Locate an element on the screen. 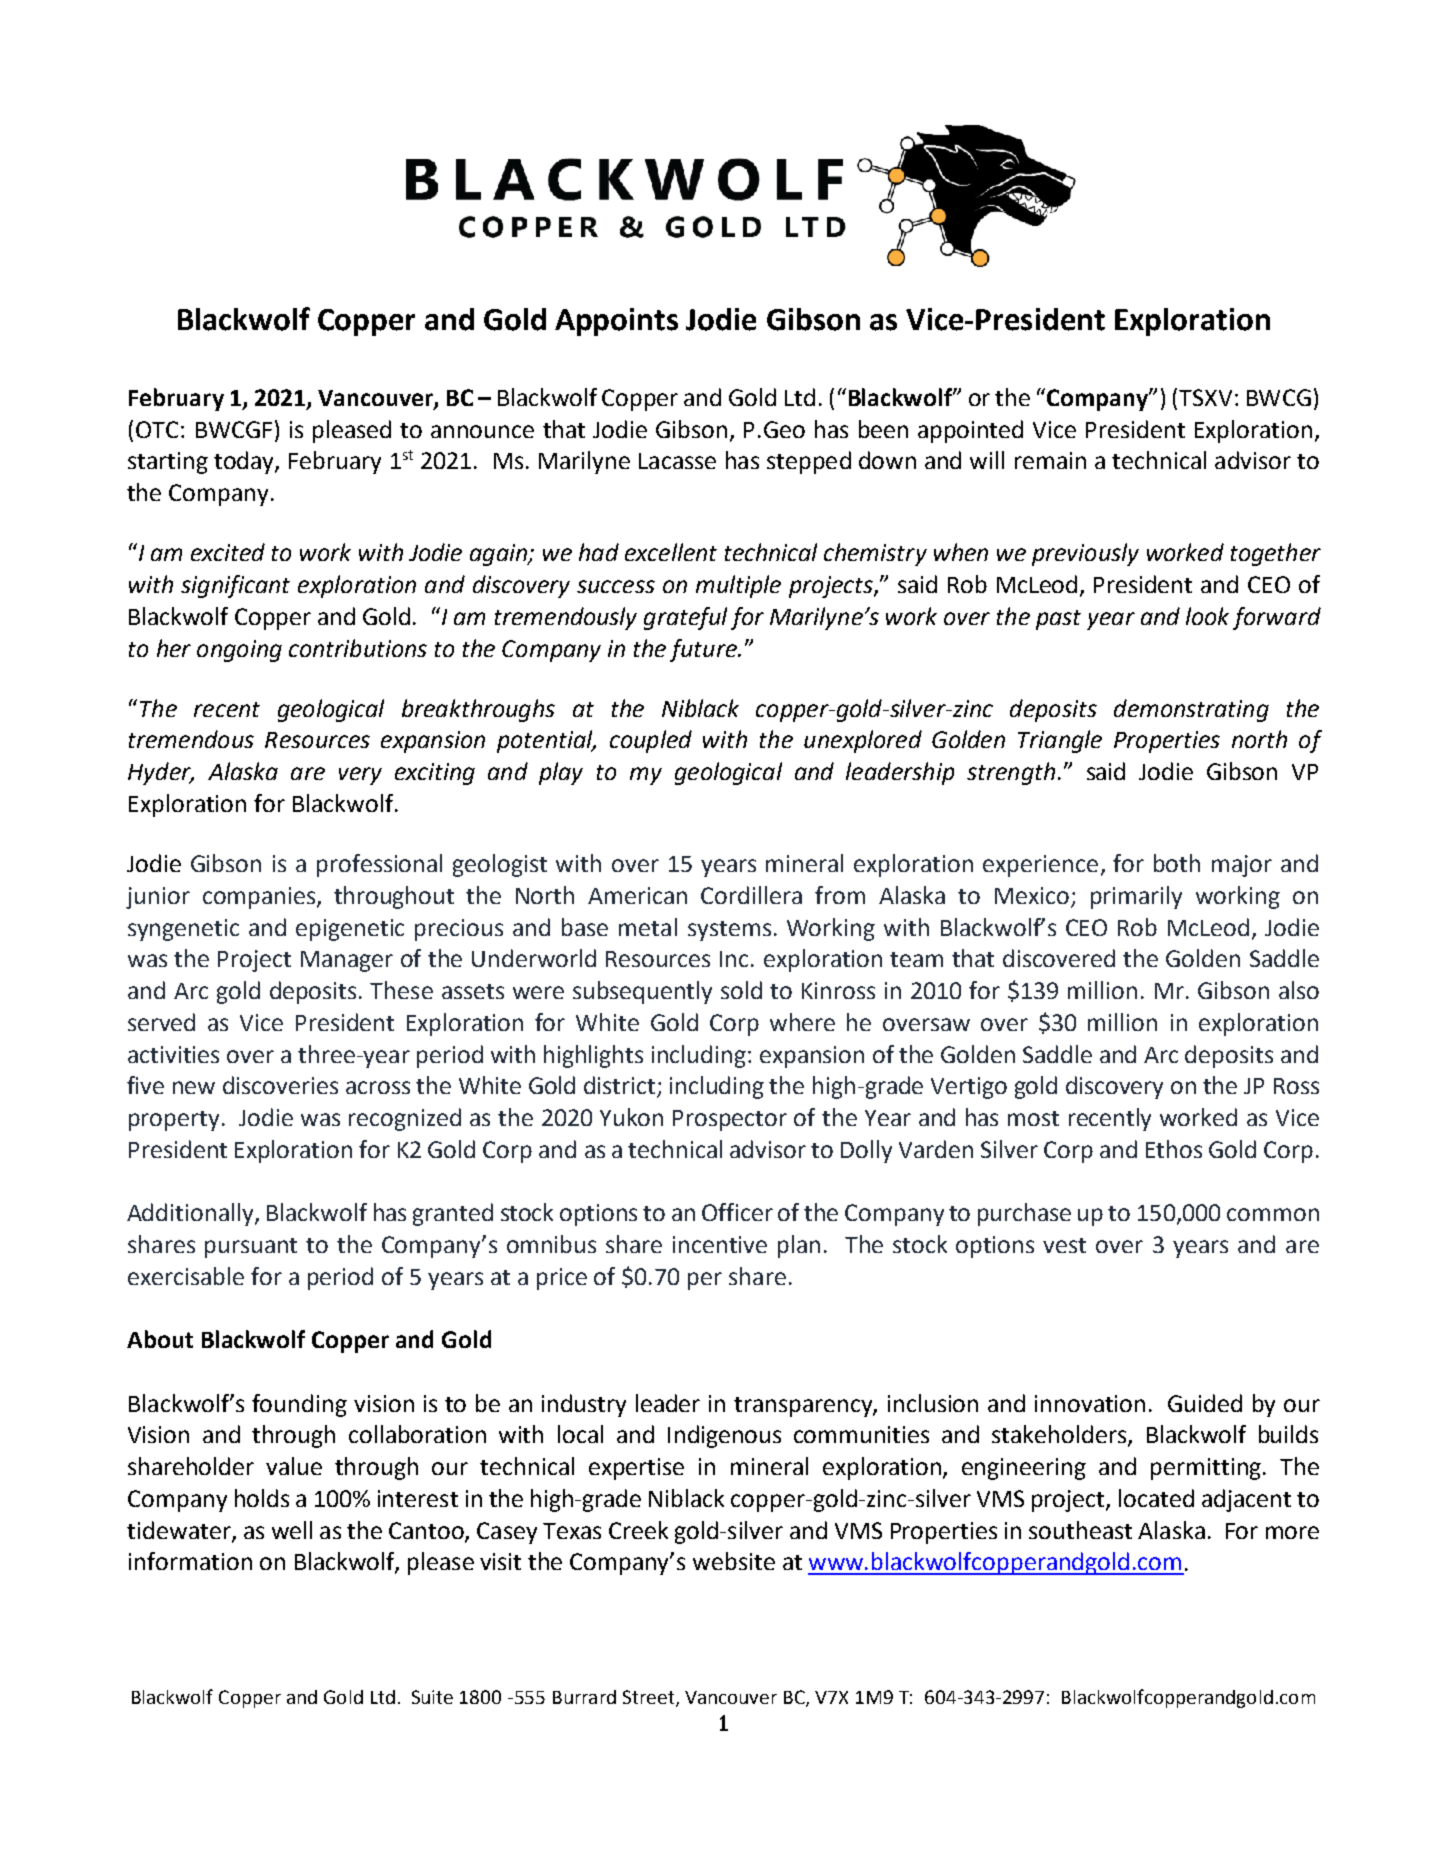 This screenshot has height=1873, width=1447. pursuant is located at coordinates (251, 1248).
